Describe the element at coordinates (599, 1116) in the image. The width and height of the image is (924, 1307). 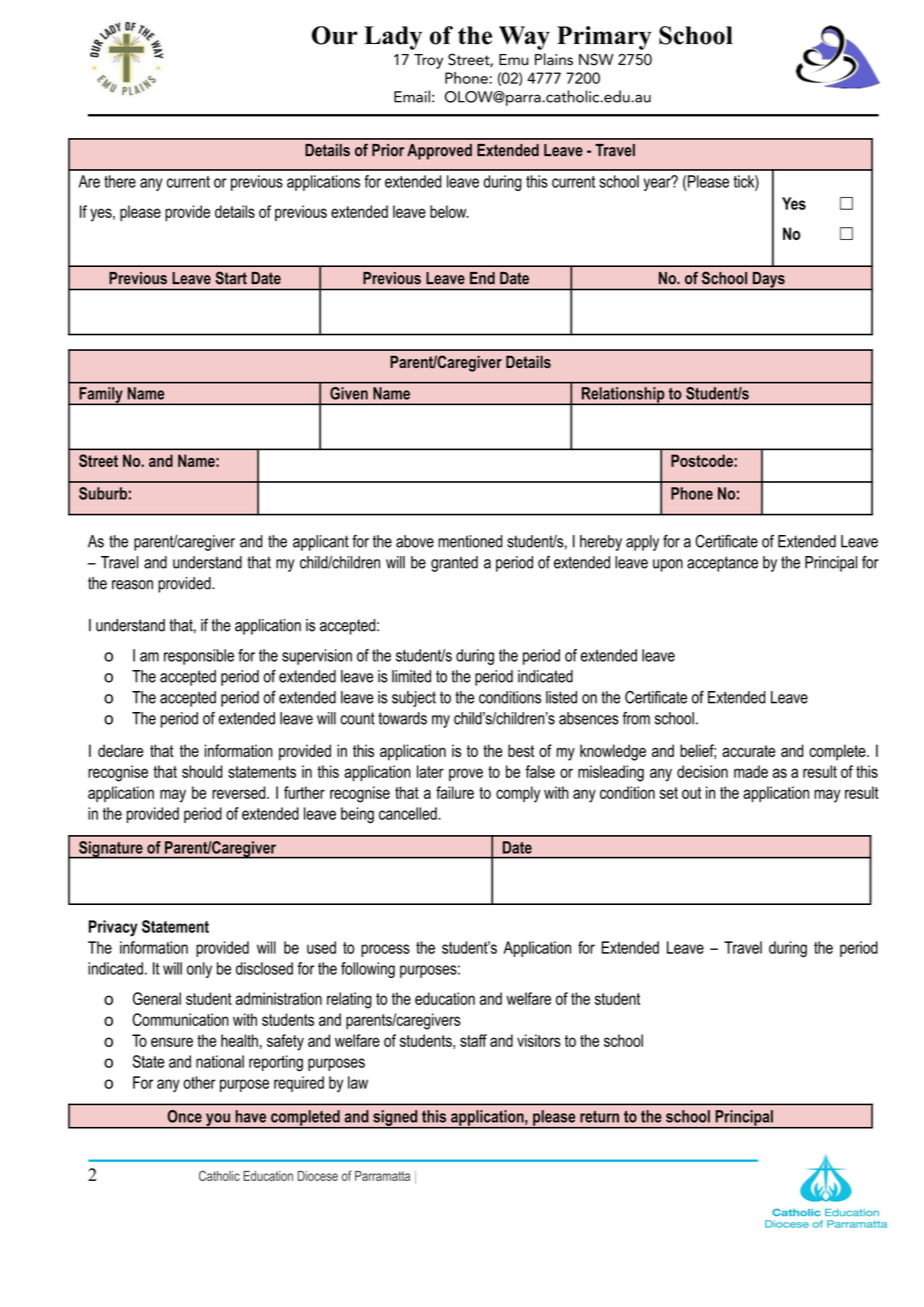
I see `return` at that location.
